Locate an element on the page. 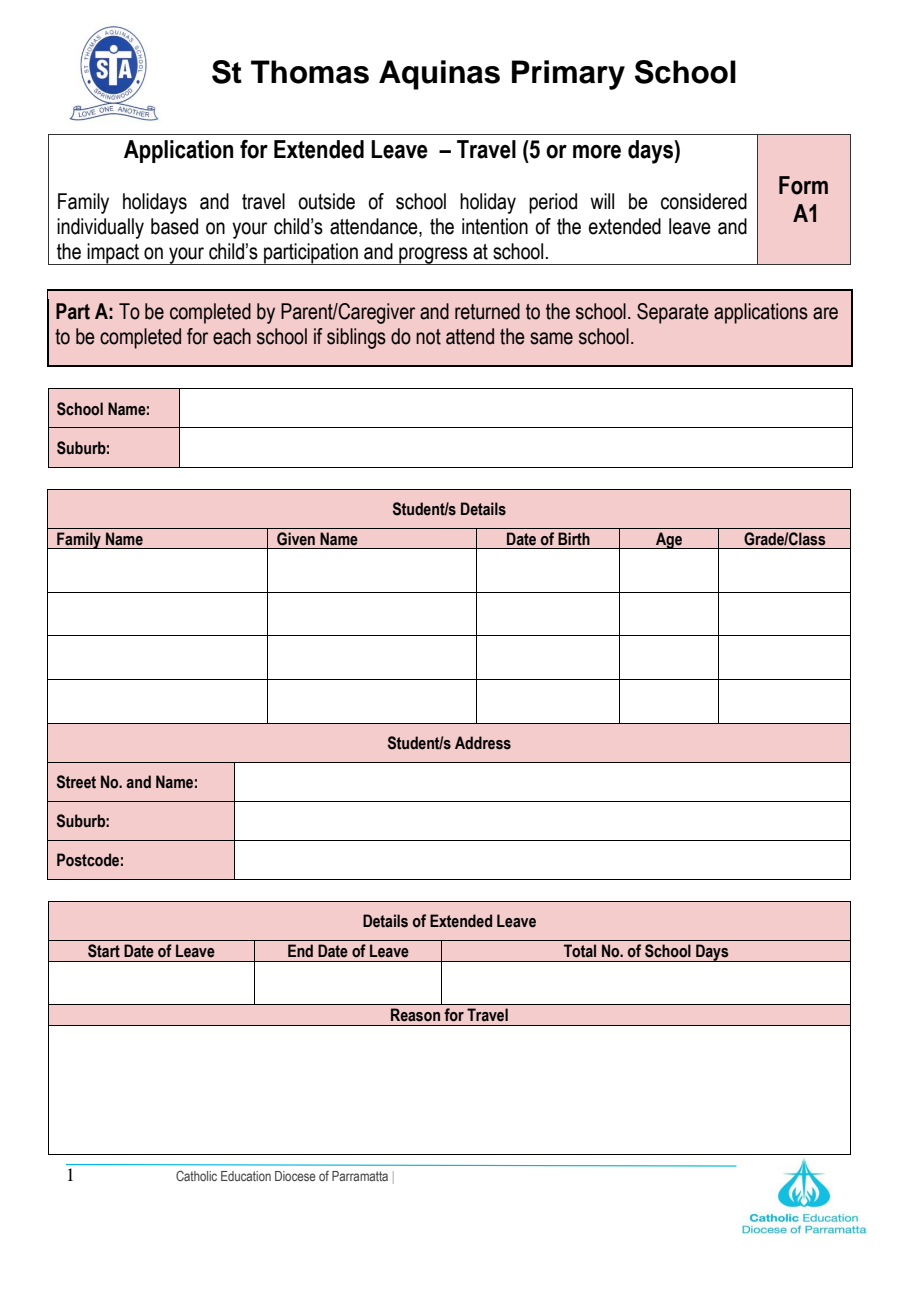 The width and height of the image is (924, 1308). considered is located at coordinates (704, 201).
